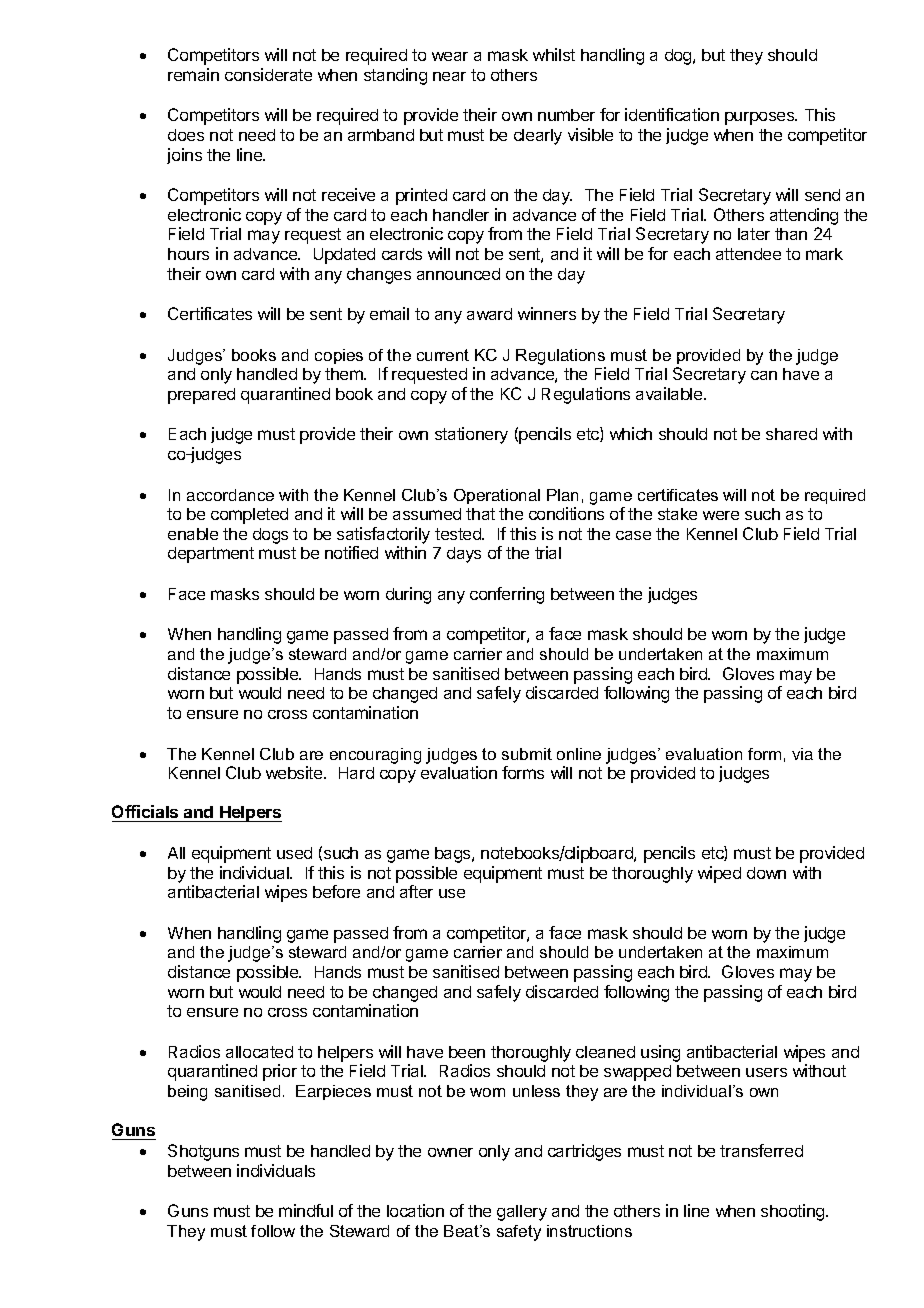  What do you see at coordinates (802, 754) in the image?
I see `via` at bounding box center [802, 754].
